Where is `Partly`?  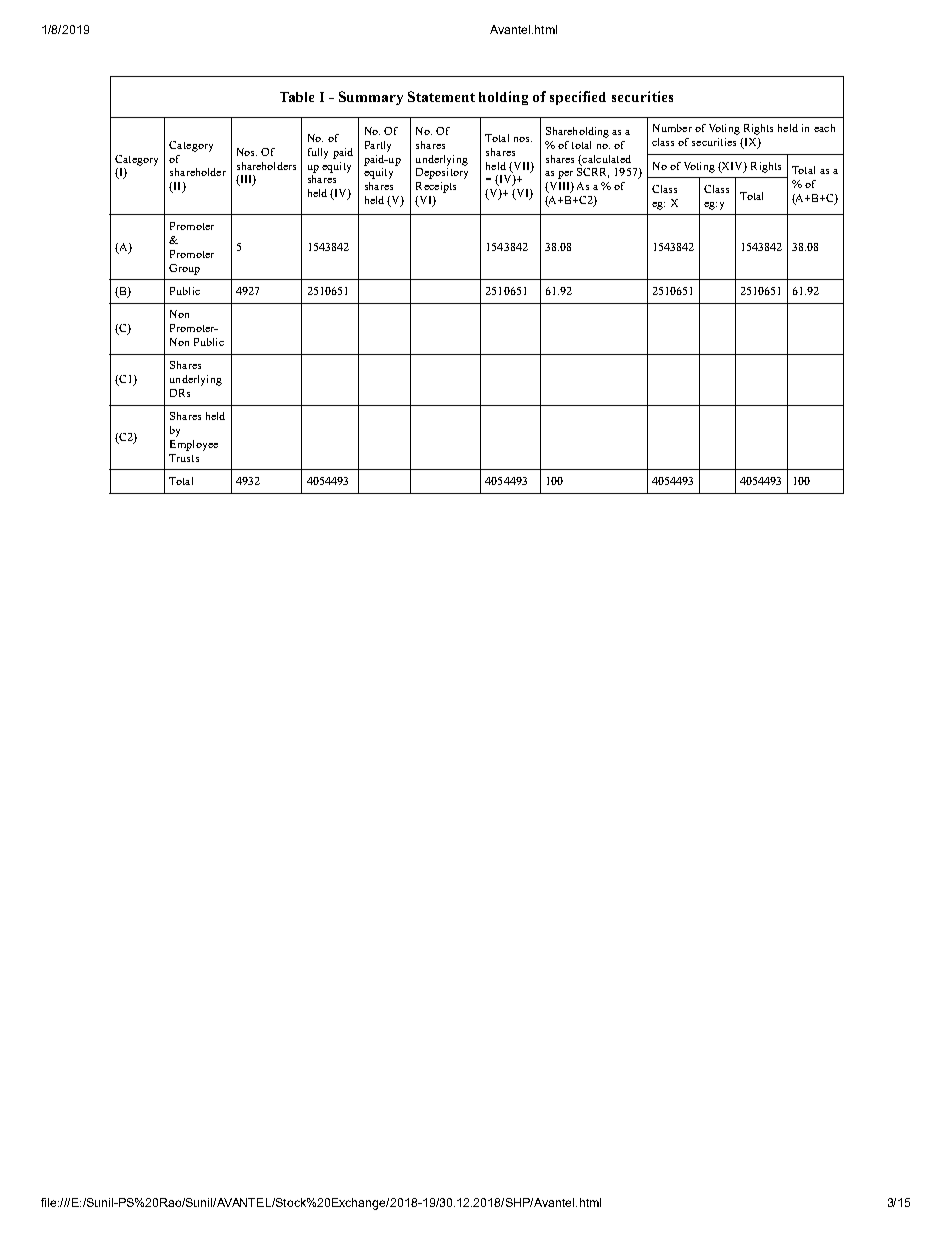 Partly is located at coordinates (378, 146).
